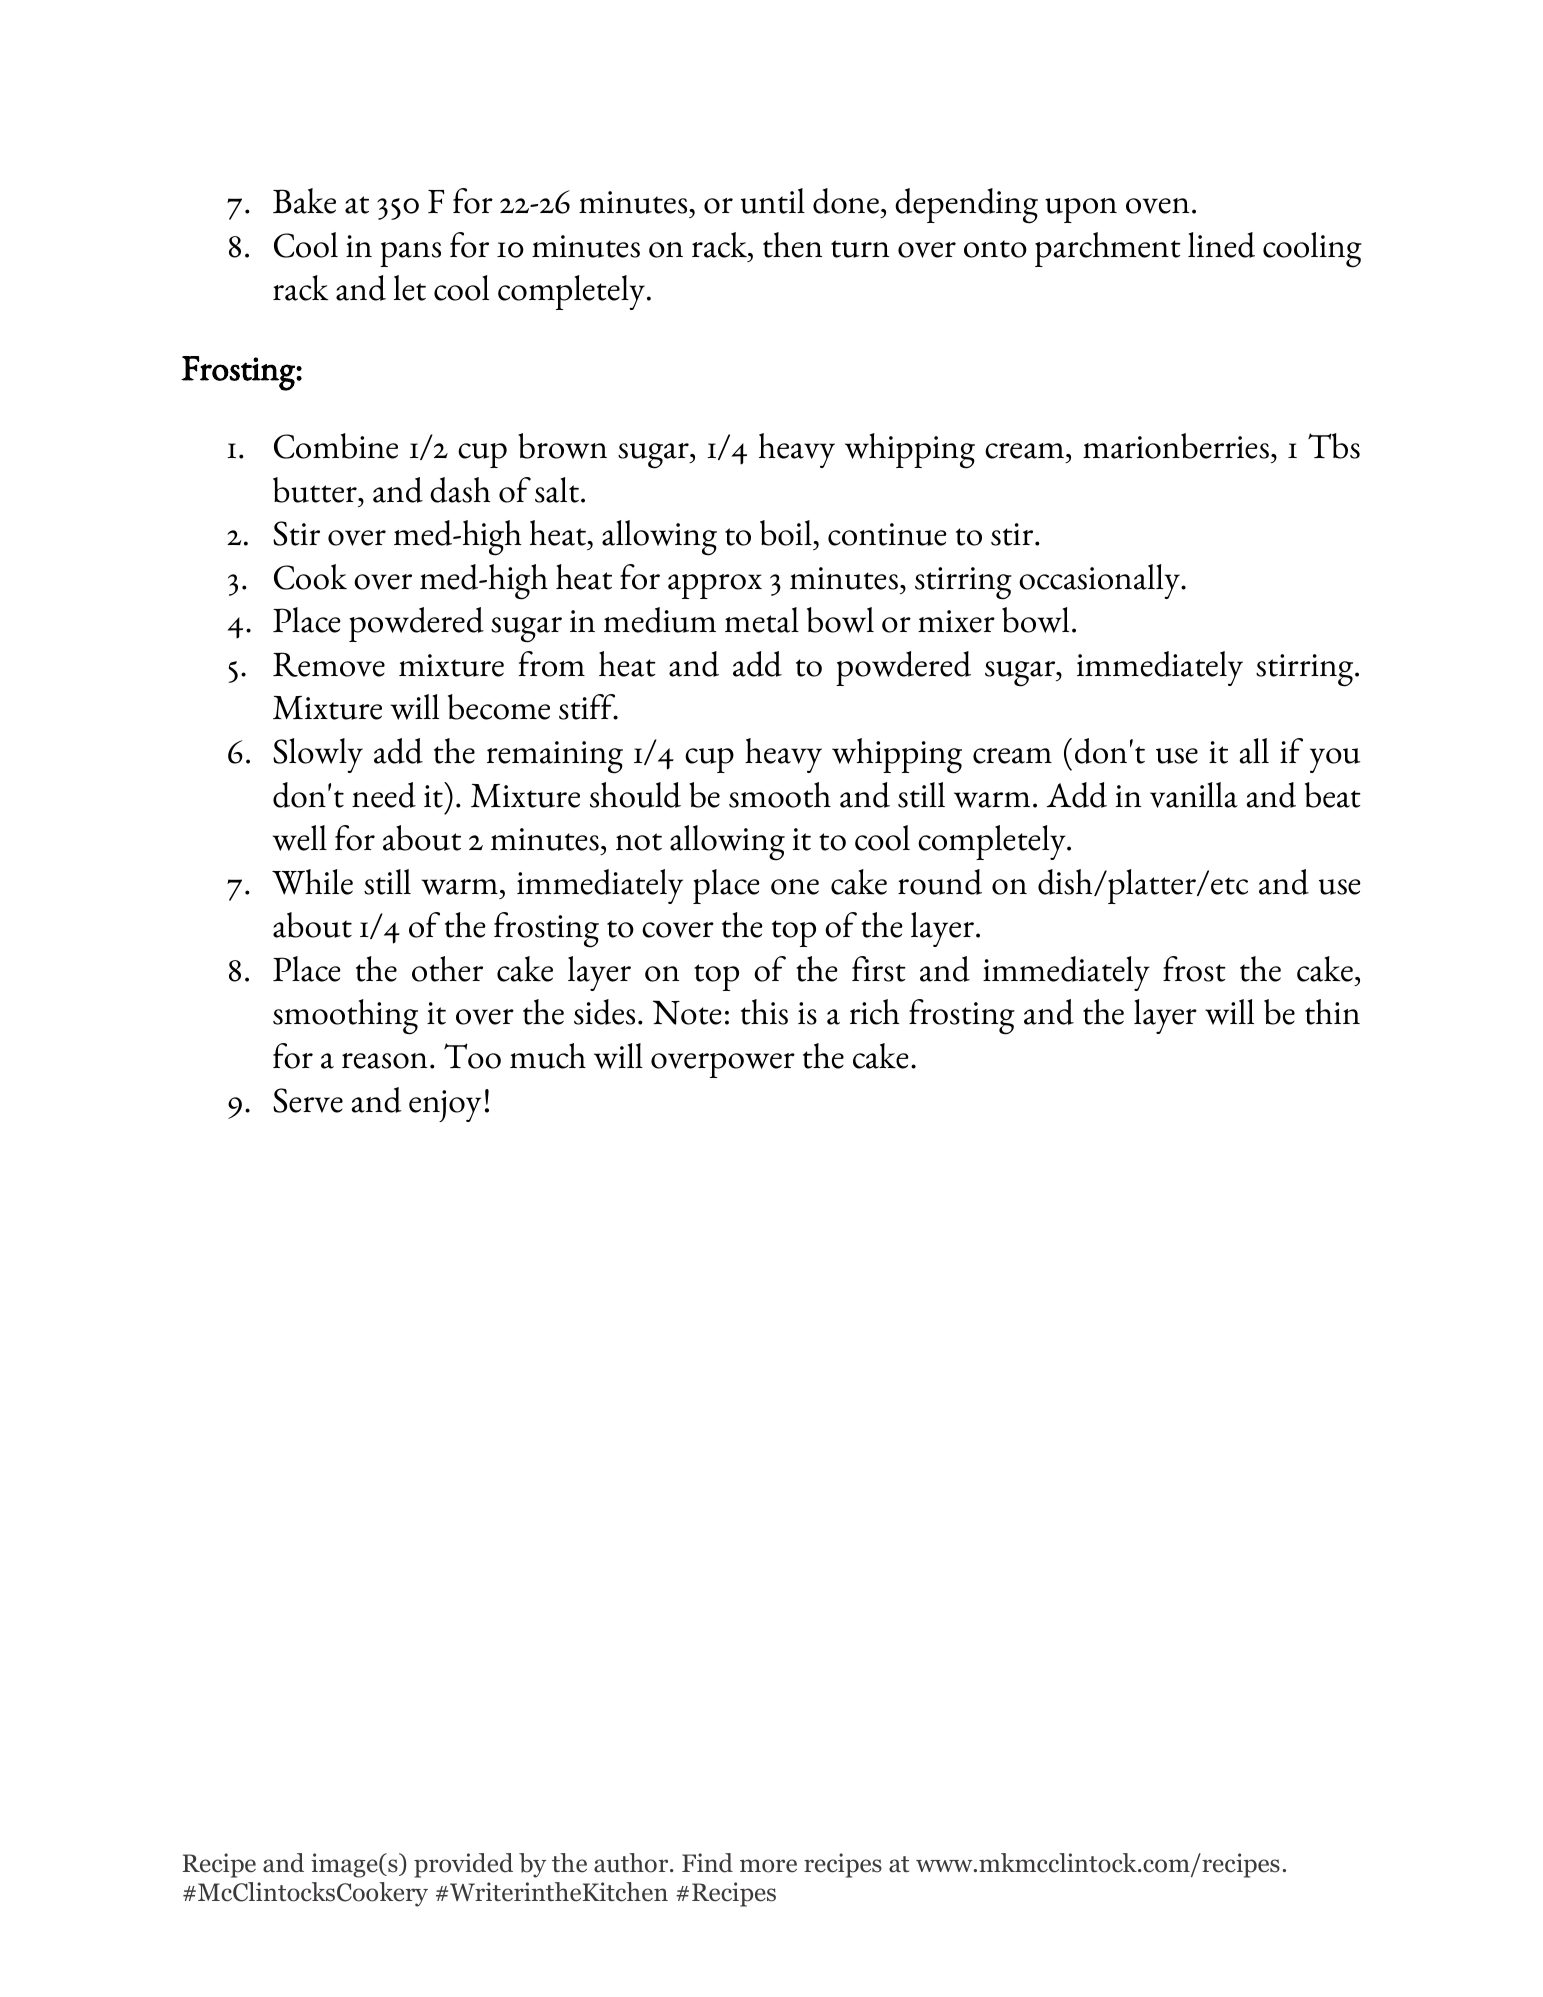  What do you see at coordinates (410, 254) in the screenshot?
I see `pans` at bounding box center [410, 254].
